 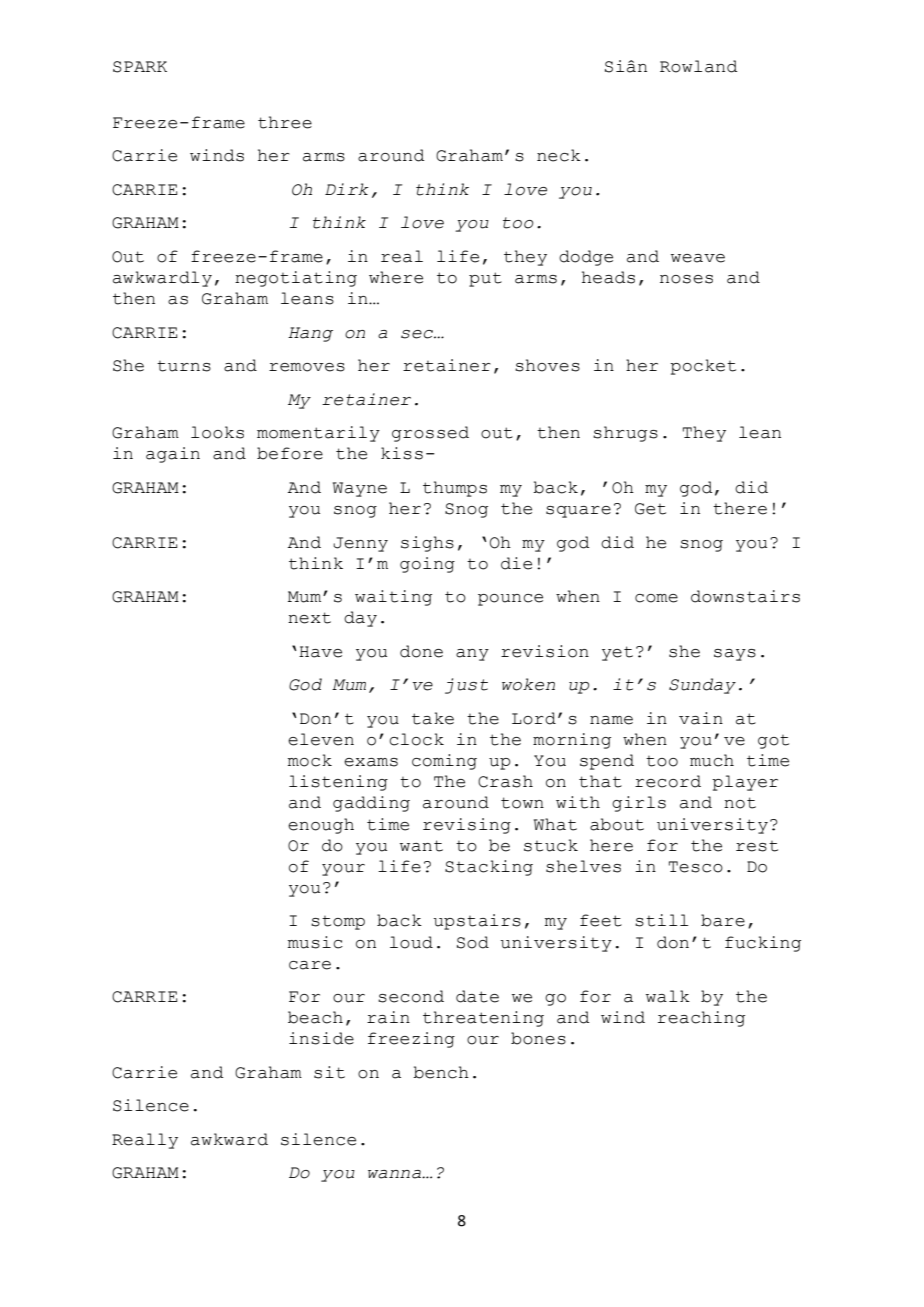 I want to click on neck, so click(x=559, y=155).
